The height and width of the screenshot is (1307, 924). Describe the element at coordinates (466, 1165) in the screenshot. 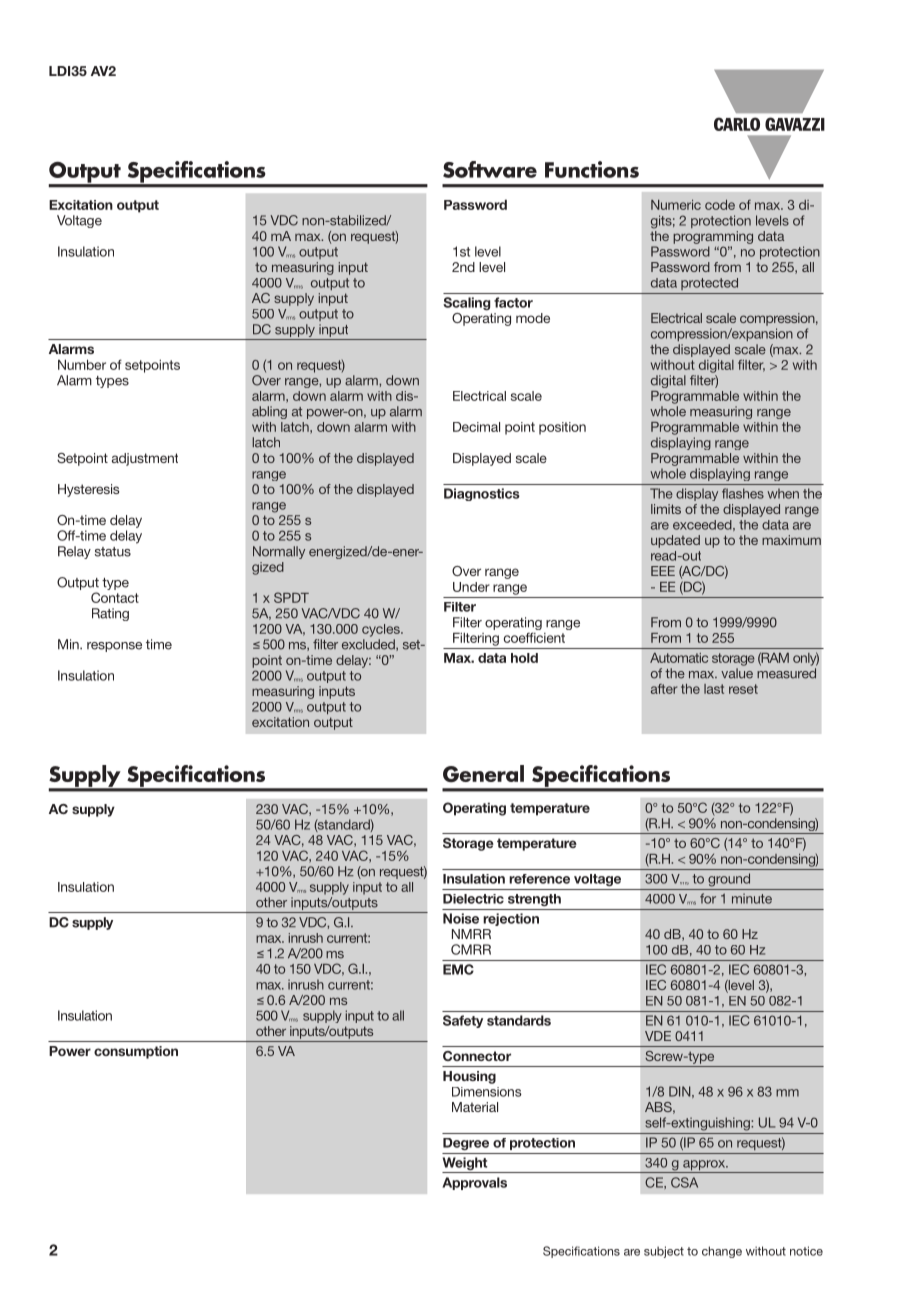

I see `Weight` at that location.
